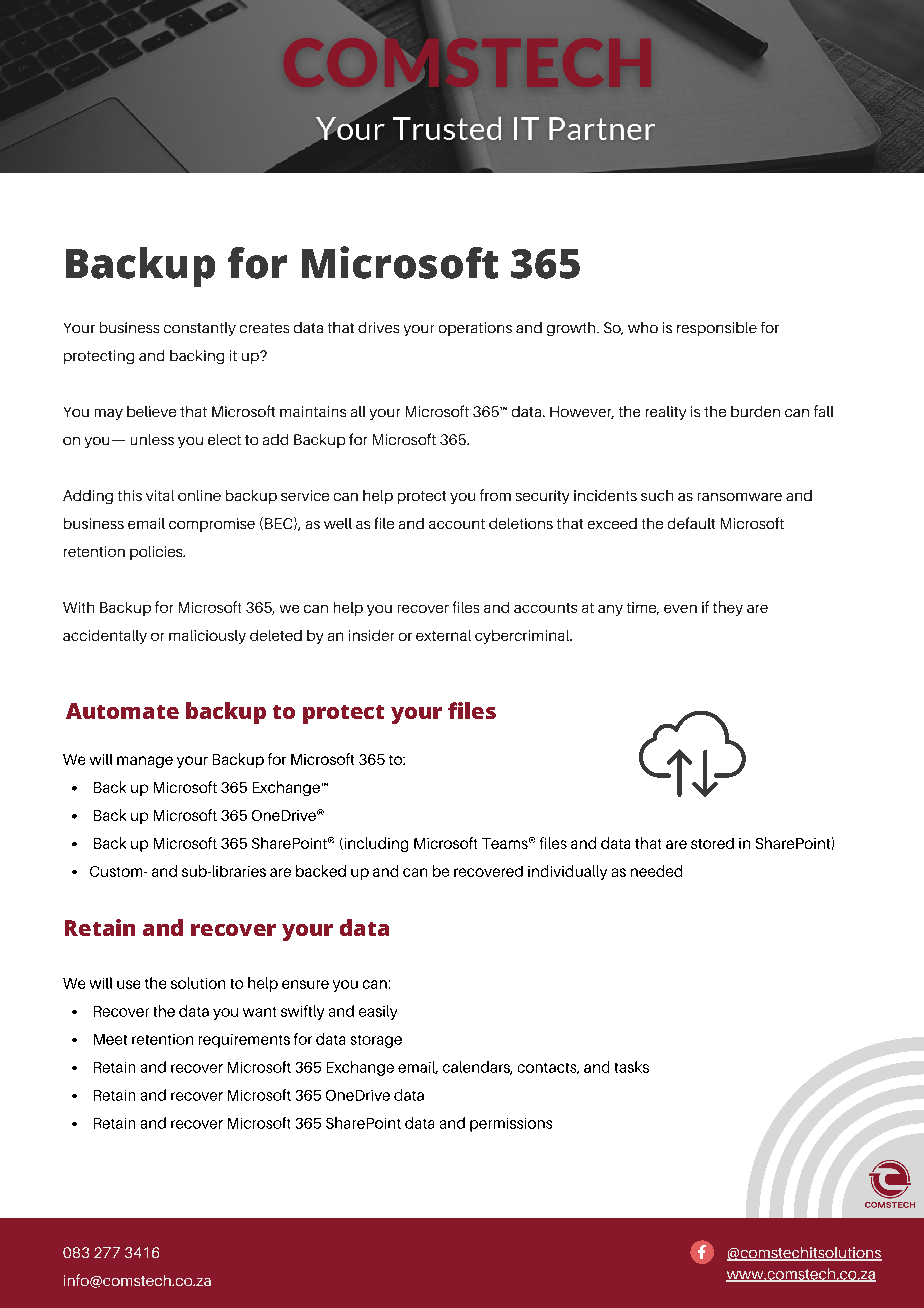 The image size is (924, 1308). I want to click on permissions, so click(511, 1125).
